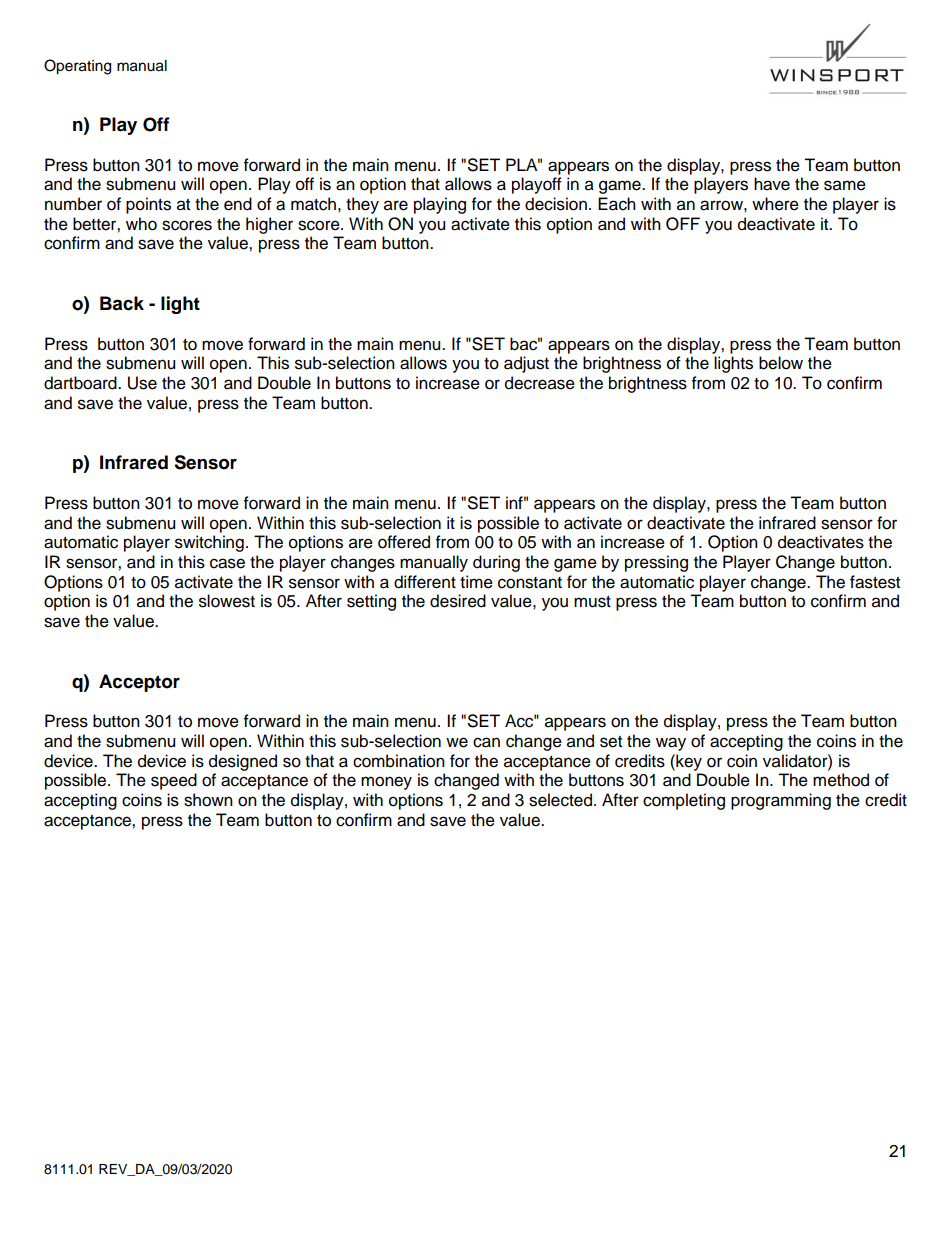 The width and height of the image is (952, 1233). What do you see at coordinates (141, 224) in the image?
I see `who` at bounding box center [141, 224].
